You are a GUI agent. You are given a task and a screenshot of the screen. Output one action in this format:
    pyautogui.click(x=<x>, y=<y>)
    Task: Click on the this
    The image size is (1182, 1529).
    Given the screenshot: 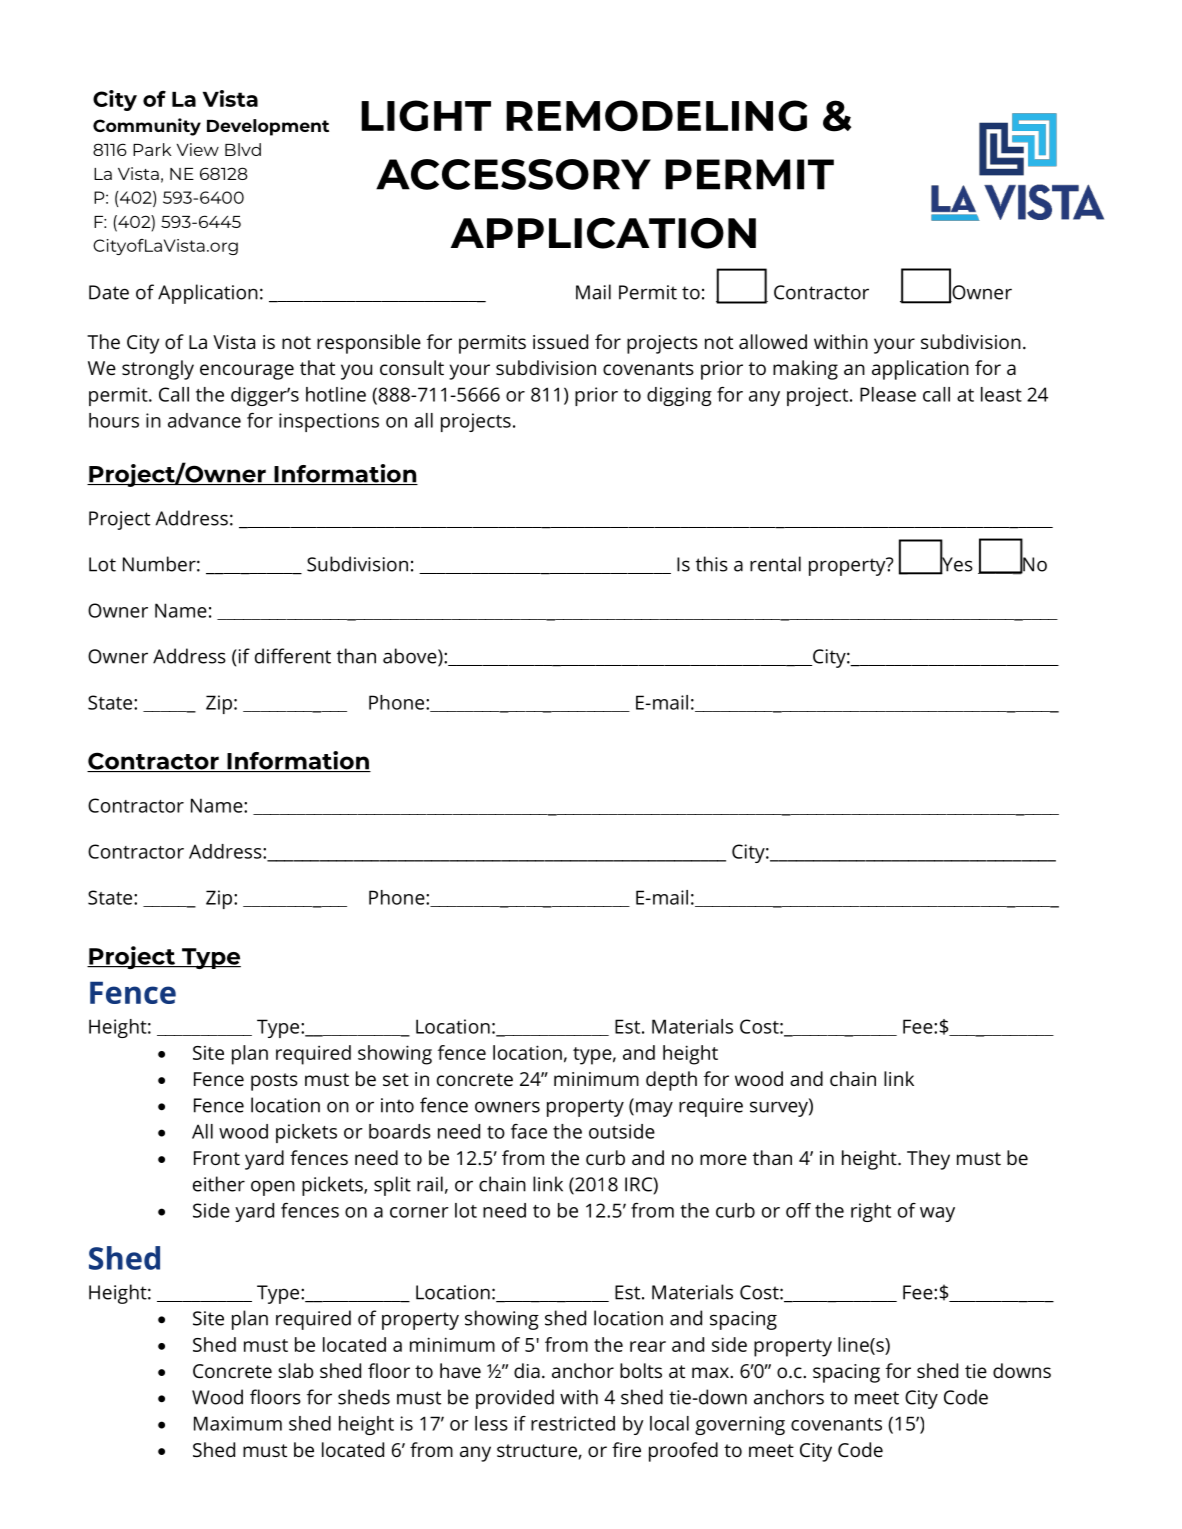 What is the action you would take?
    pyautogui.click(x=712, y=564)
